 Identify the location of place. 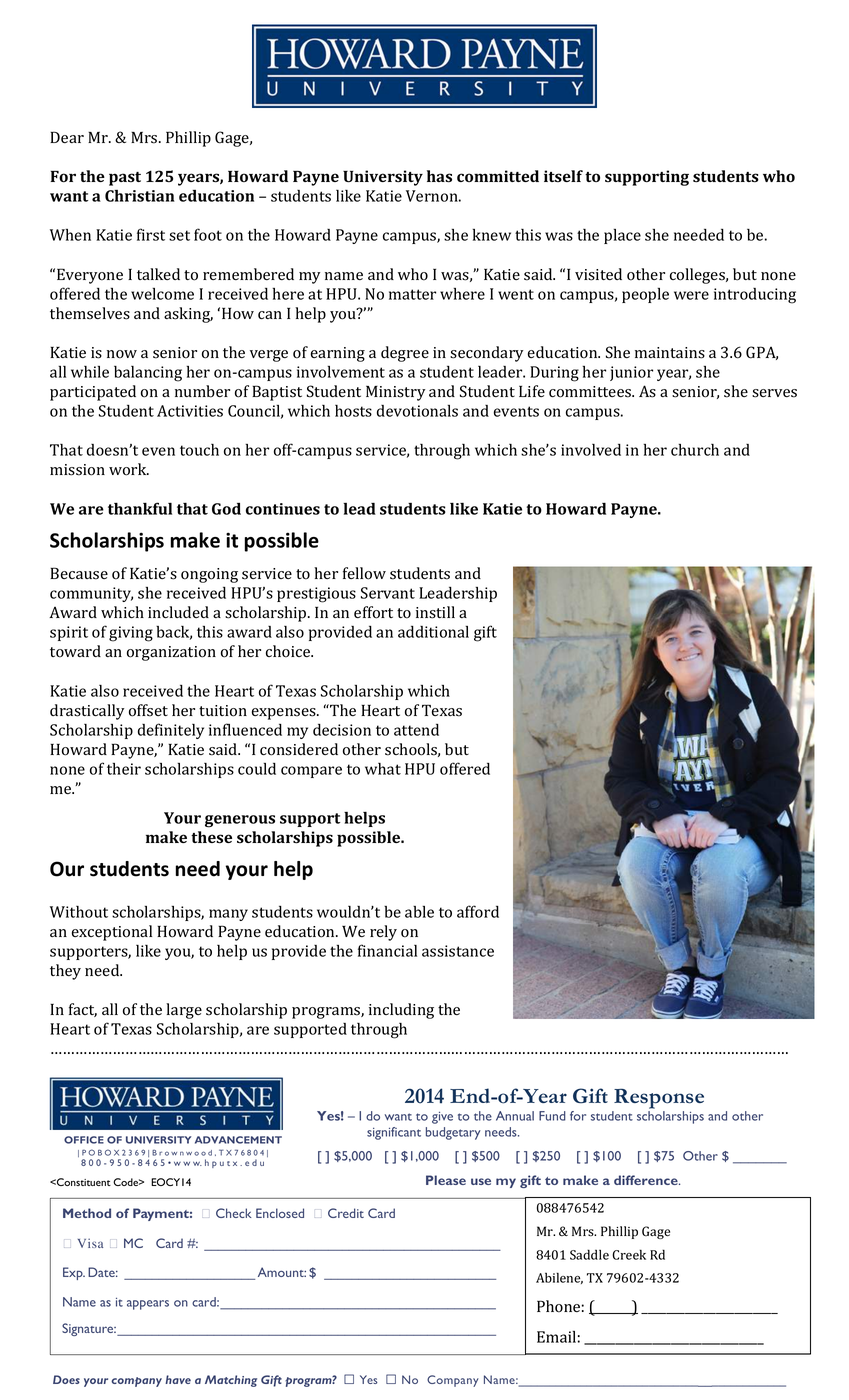
(622, 236).
